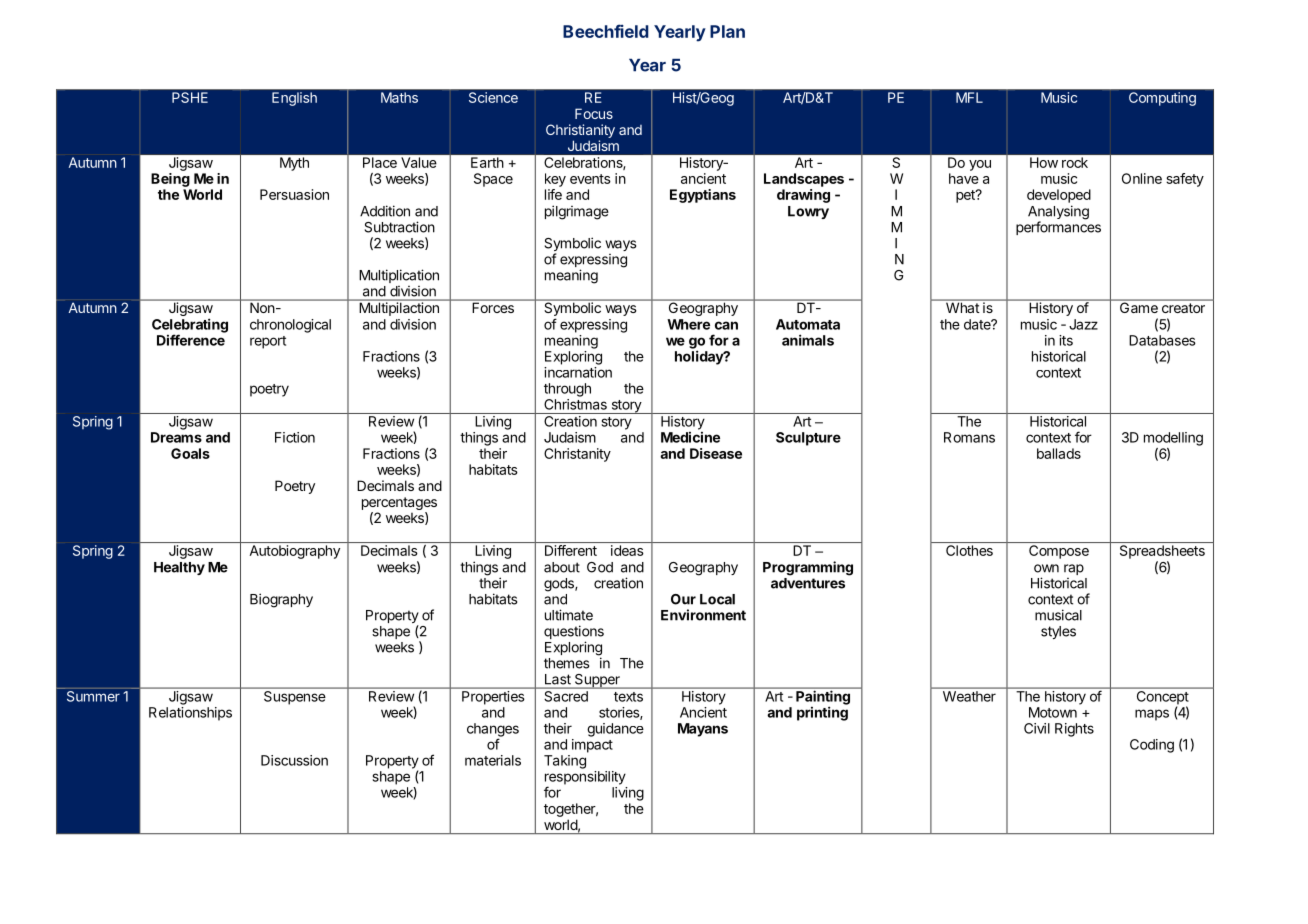 This screenshot has height=924, width=1308. Describe the element at coordinates (1162, 99) in the screenshot. I see `Computing` at that location.
